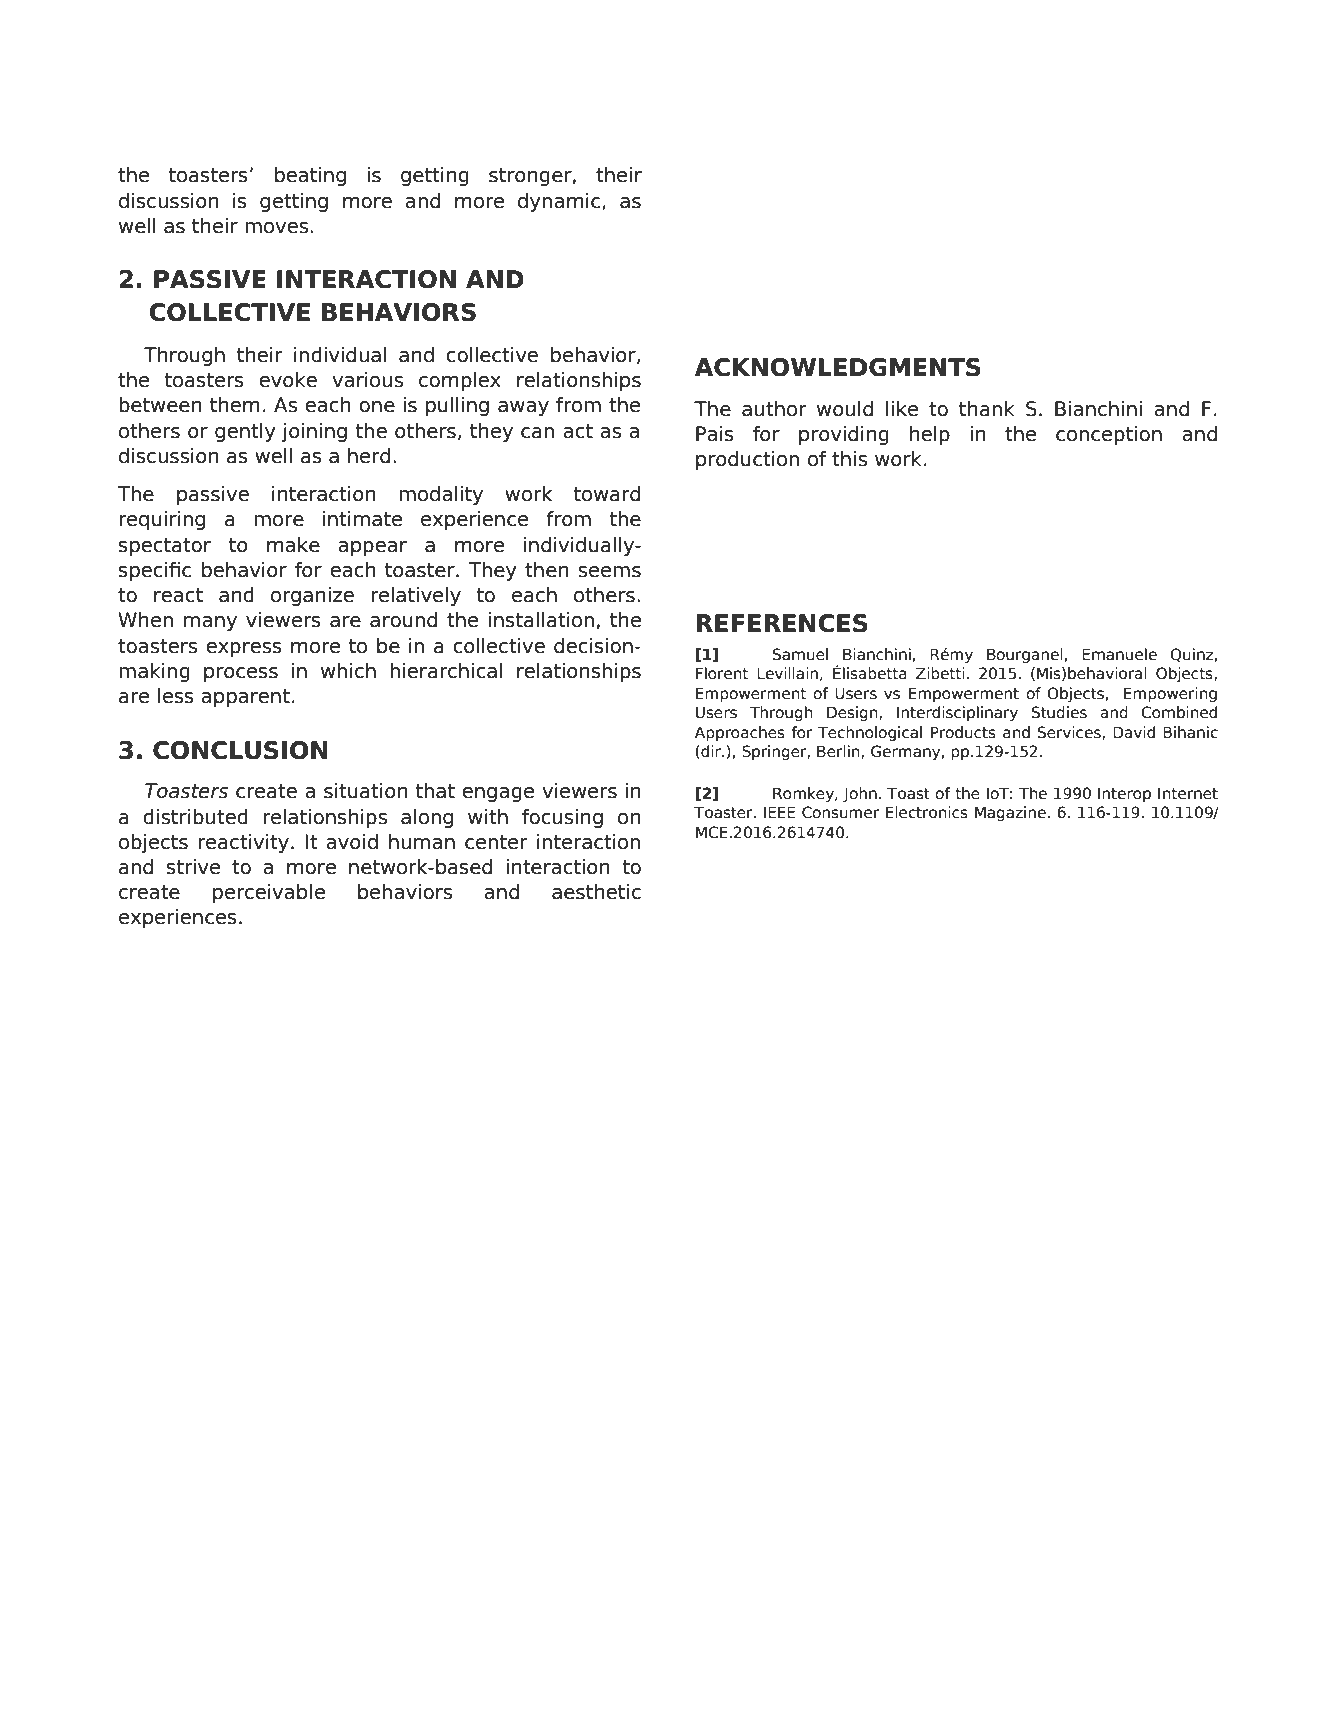  I want to click on apparent, so click(245, 698).
